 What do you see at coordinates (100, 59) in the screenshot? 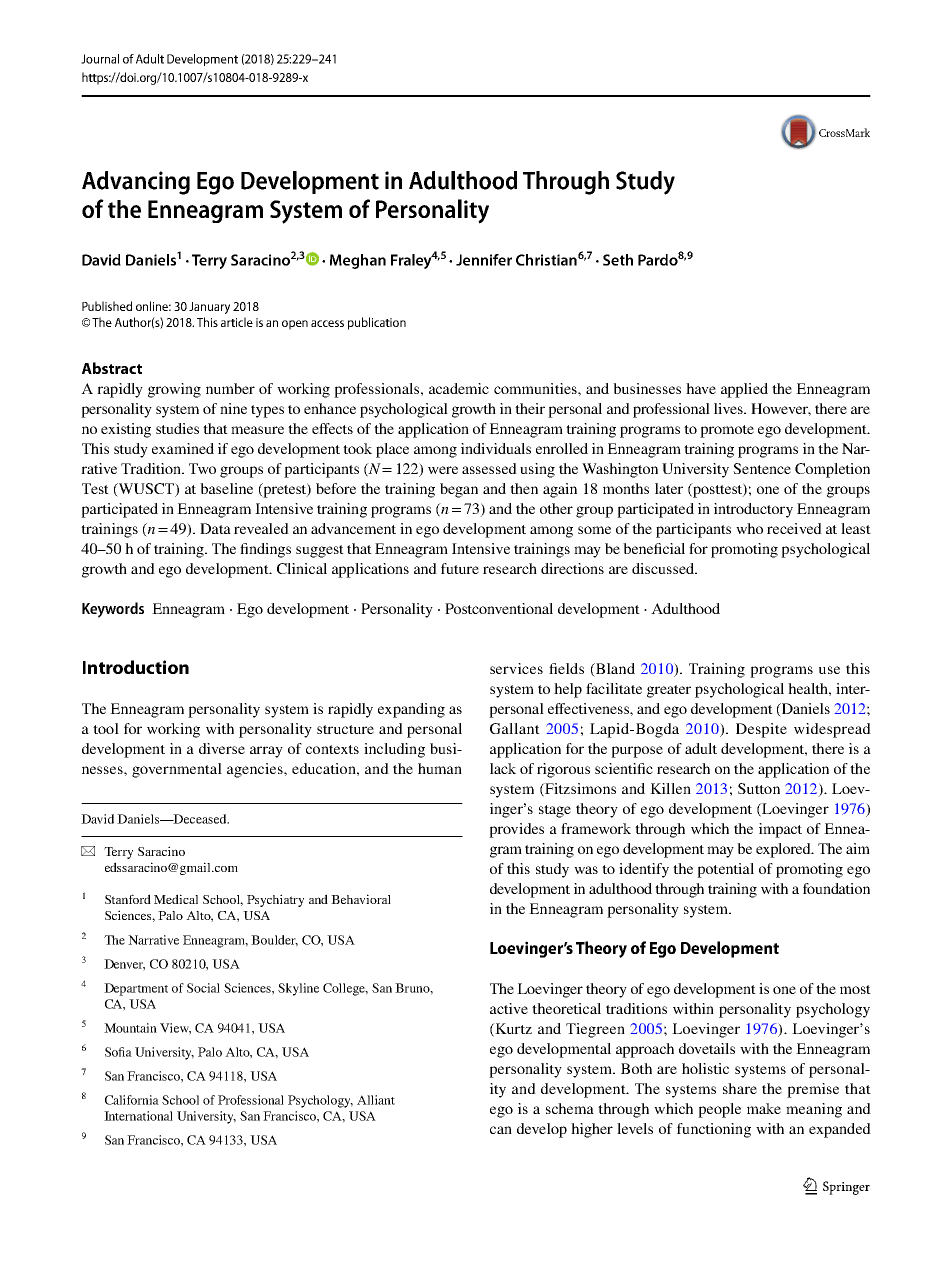
I see `Journal` at bounding box center [100, 59].
